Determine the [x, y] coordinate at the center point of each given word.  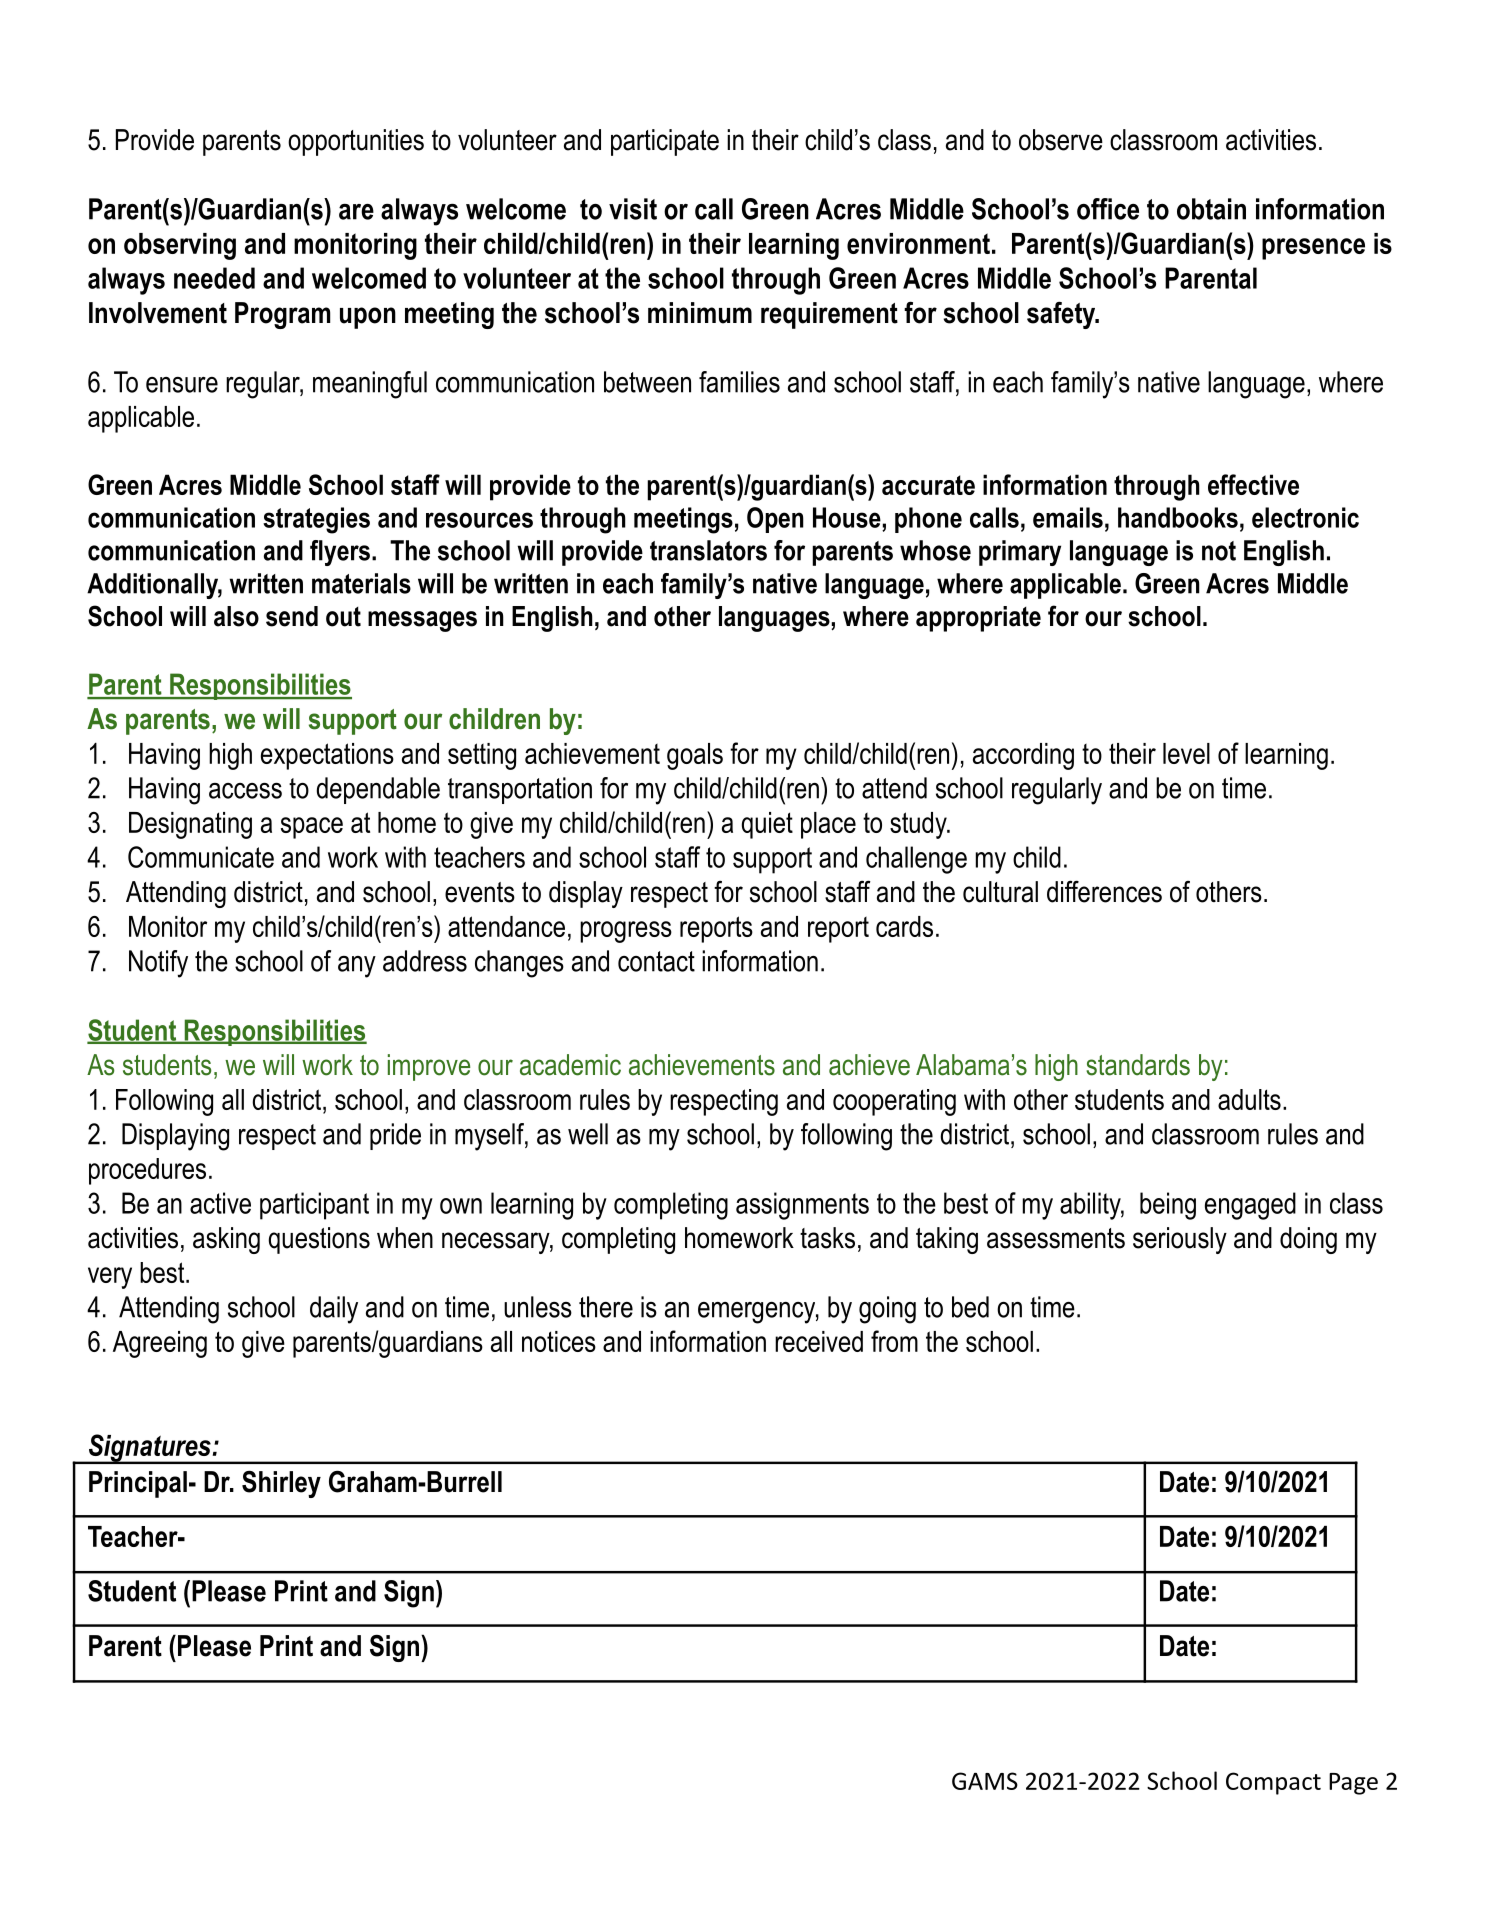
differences [1104, 891]
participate [665, 142]
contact [656, 961]
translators [708, 550]
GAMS [985, 1781]
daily [334, 1310]
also [236, 616]
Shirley [281, 1484]
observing [180, 246]
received [819, 1341]
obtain [1211, 209]
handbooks [1178, 517]
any [357, 967]
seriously [1180, 1240]
